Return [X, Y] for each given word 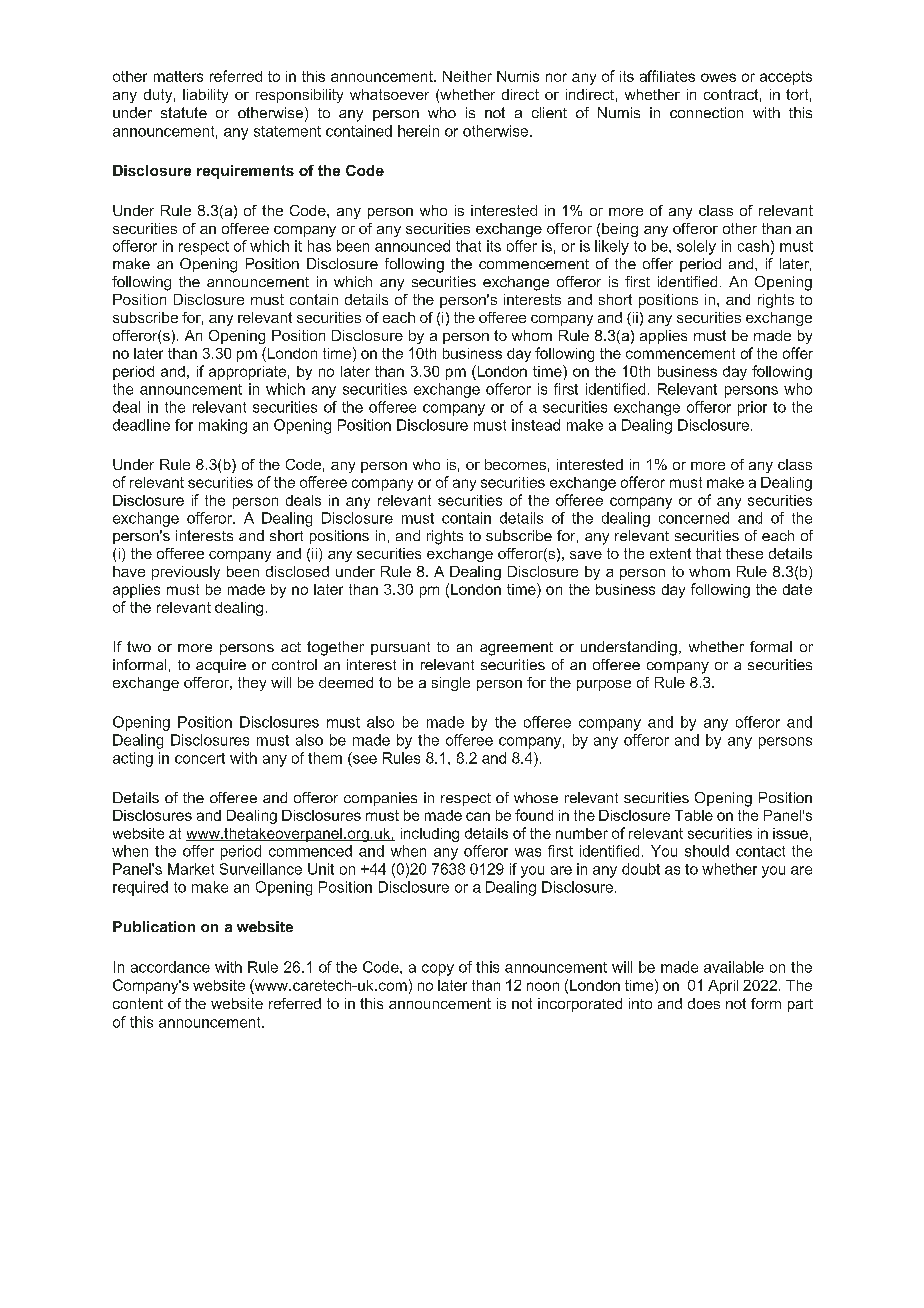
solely [696, 247]
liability [205, 96]
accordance [170, 967]
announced [412, 246]
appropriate [247, 373]
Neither [467, 76]
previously [186, 573]
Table [694, 815]
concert [200, 758]
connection [706, 112]
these [744, 553]
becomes [515, 464]
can [478, 816]
